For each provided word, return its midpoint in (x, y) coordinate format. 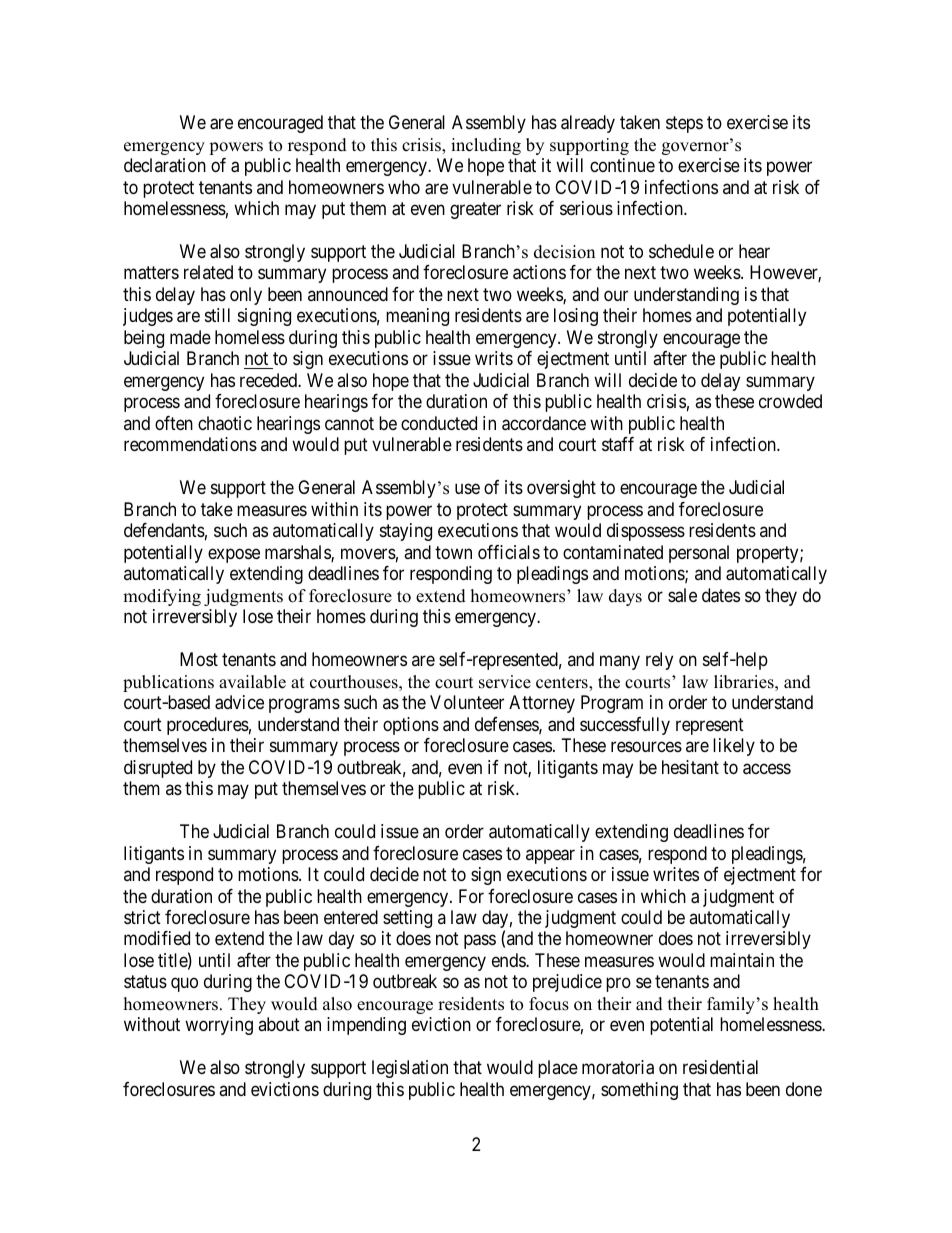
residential (720, 1067)
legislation (410, 1069)
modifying (162, 597)
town (453, 552)
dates (721, 595)
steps (684, 124)
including (486, 146)
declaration (165, 165)
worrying (219, 1026)
